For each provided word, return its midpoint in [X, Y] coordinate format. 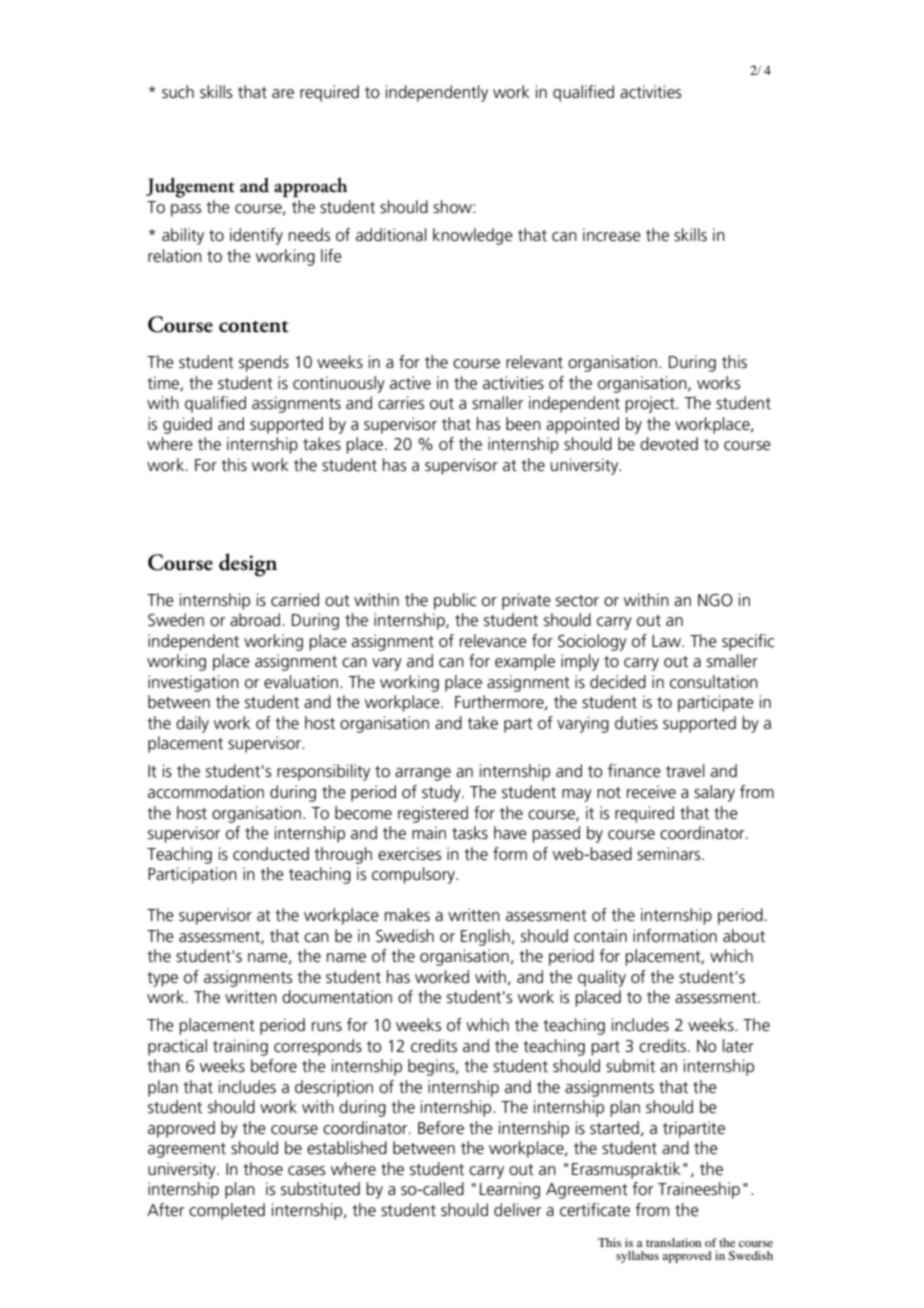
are [283, 94]
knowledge [473, 236]
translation [673, 1242]
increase [612, 235]
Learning [510, 1190]
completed [227, 1211]
